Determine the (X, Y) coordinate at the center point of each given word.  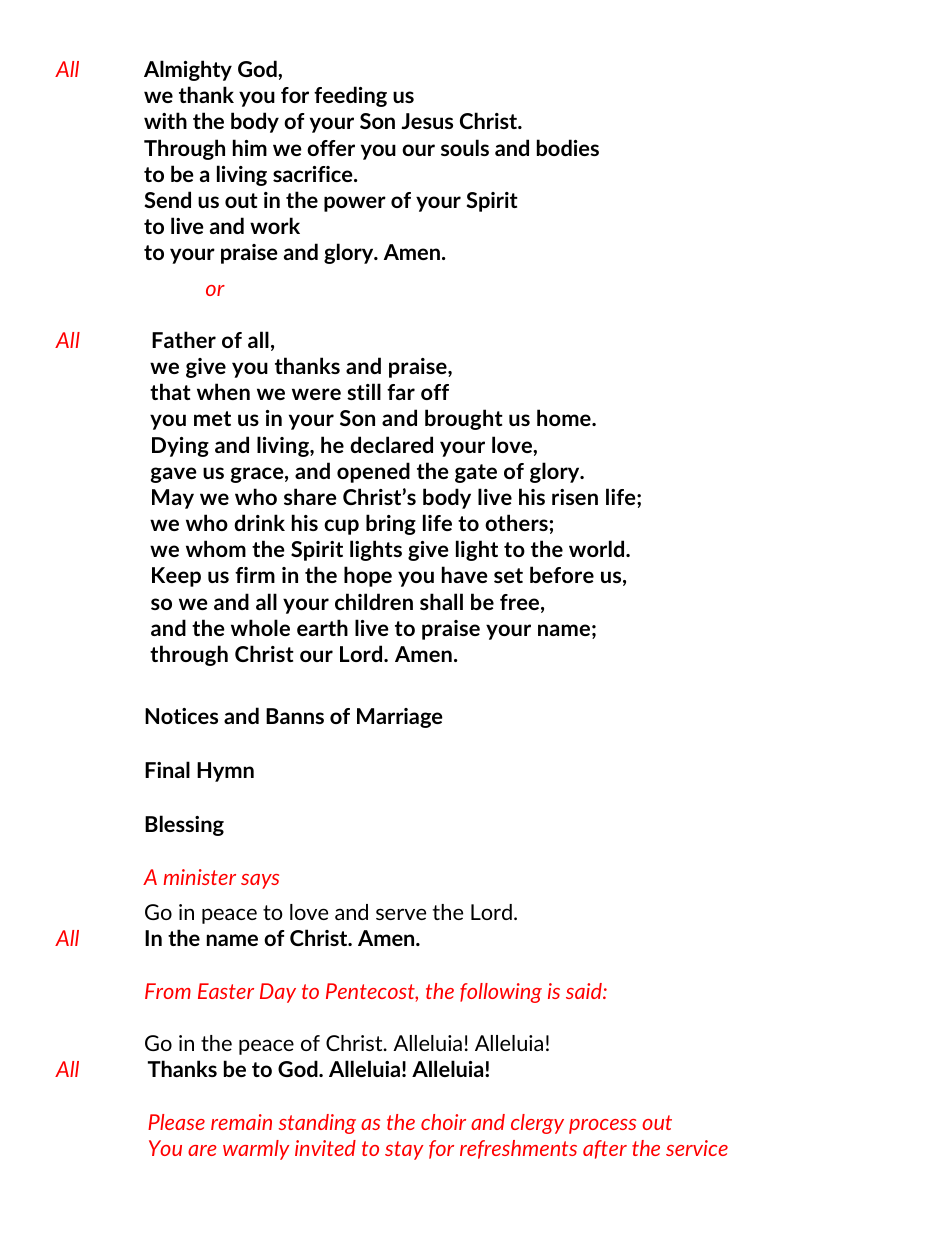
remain (241, 1122)
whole (260, 627)
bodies (568, 147)
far (401, 392)
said (585, 991)
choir (443, 1122)
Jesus (427, 121)
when (223, 391)
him (250, 147)
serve (401, 914)
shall (441, 601)
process (602, 1126)
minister (199, 877)
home (565, 417)
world (598, 548)
